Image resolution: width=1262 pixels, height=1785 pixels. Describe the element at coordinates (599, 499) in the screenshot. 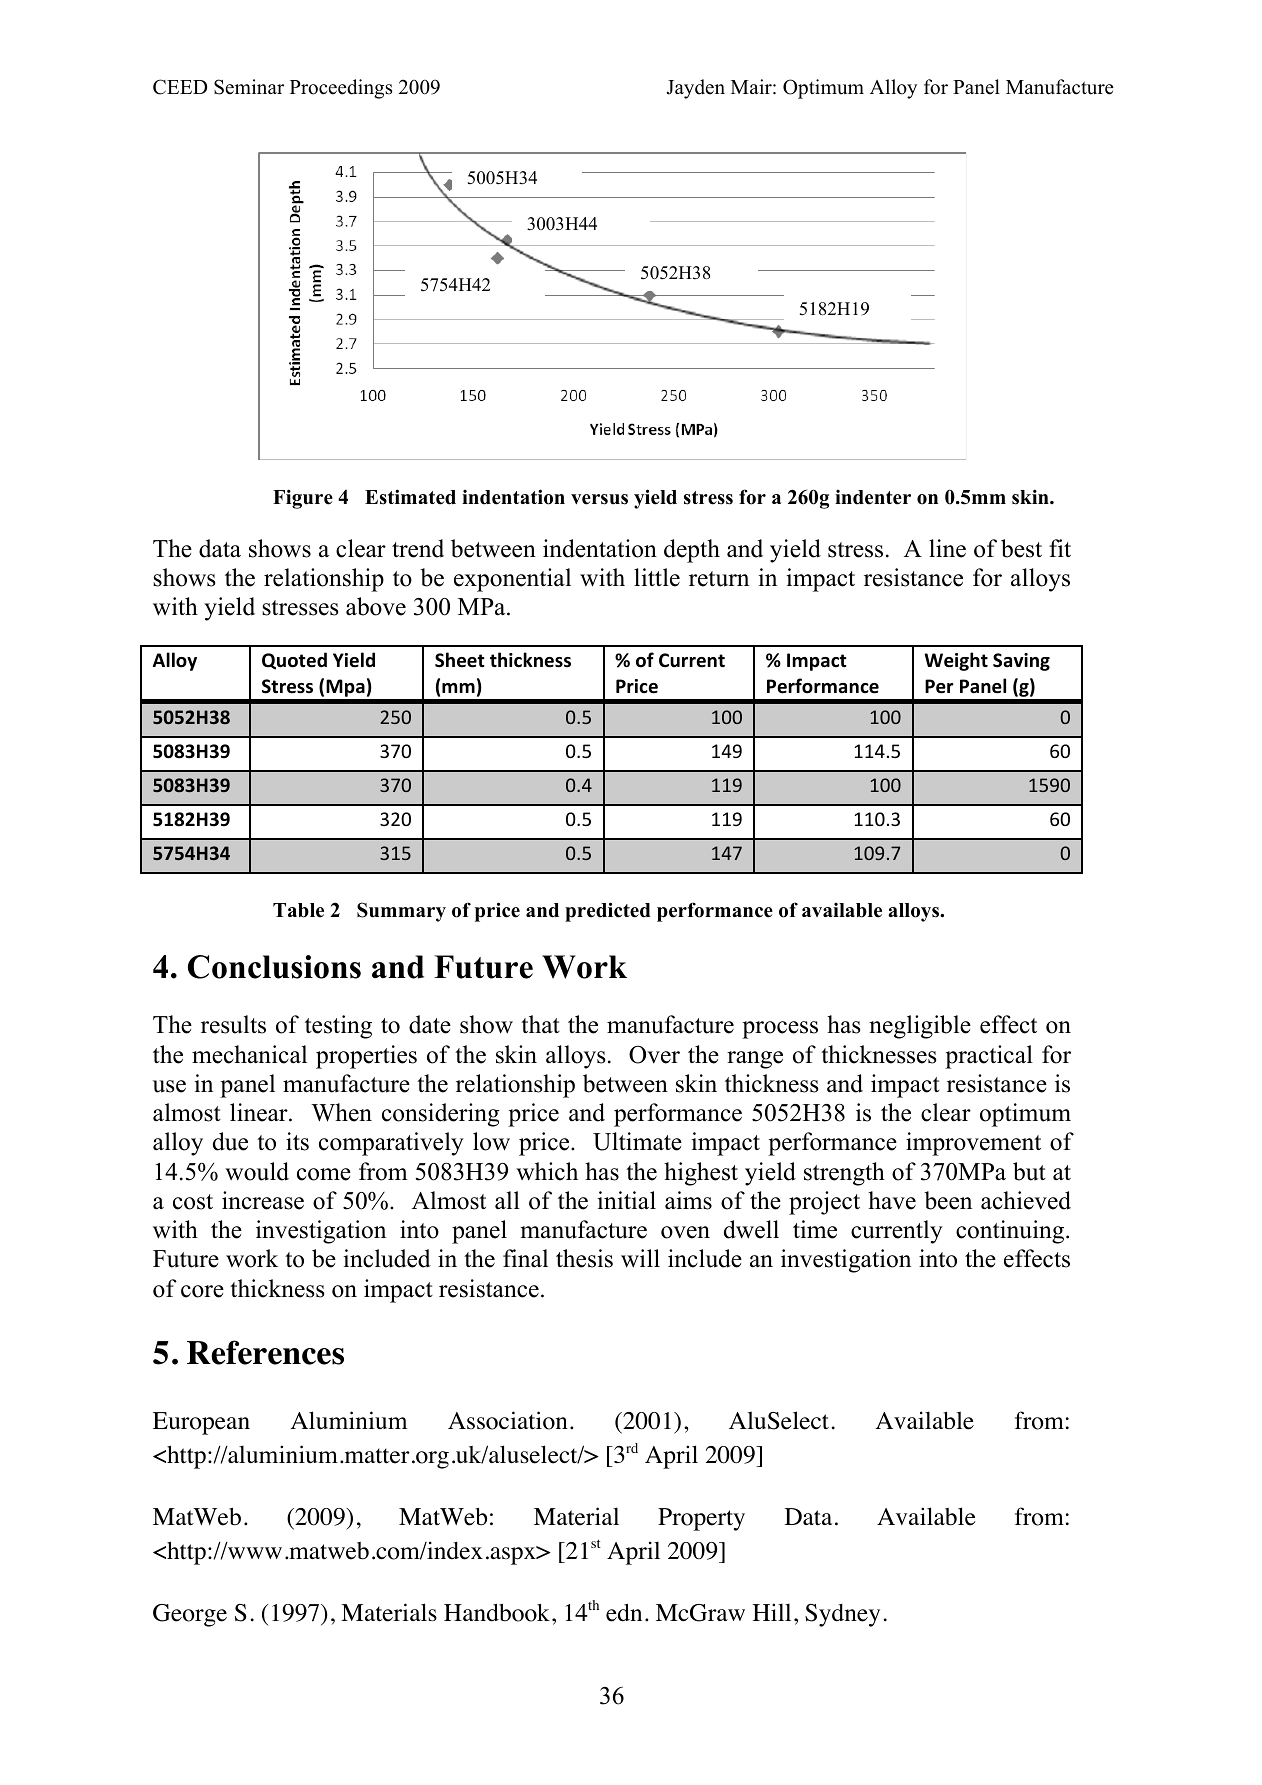

I see `versus` at that location.
